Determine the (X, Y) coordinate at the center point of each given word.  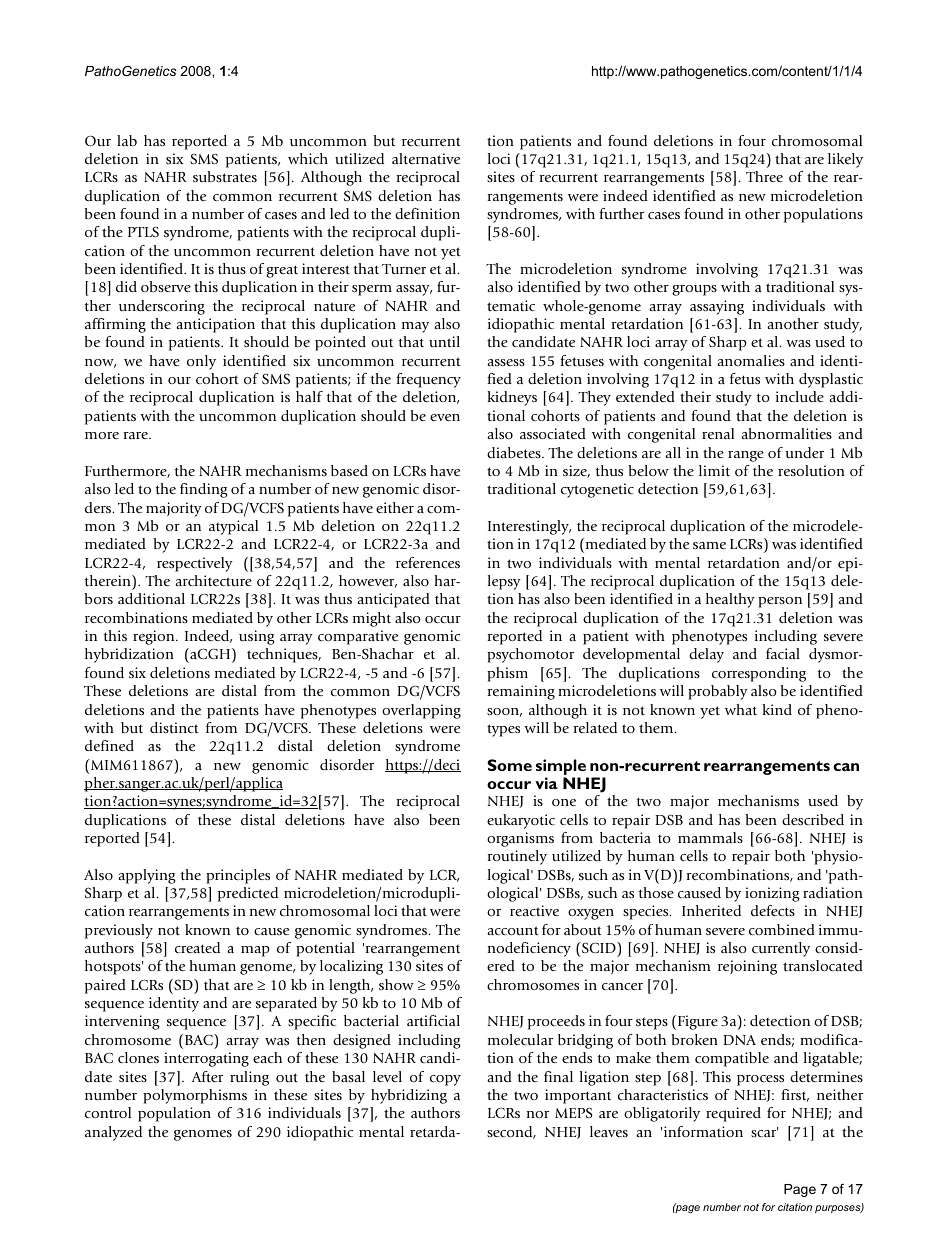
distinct (174, 727)
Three (764, 176)
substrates (225, 176)
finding (204, 490)
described (813, 819)
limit (714, 470)
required (733, 1114)
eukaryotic (521, 821)
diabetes (515, 452)
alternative (426, 158)
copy (445, 1080)
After (207, 1076)
